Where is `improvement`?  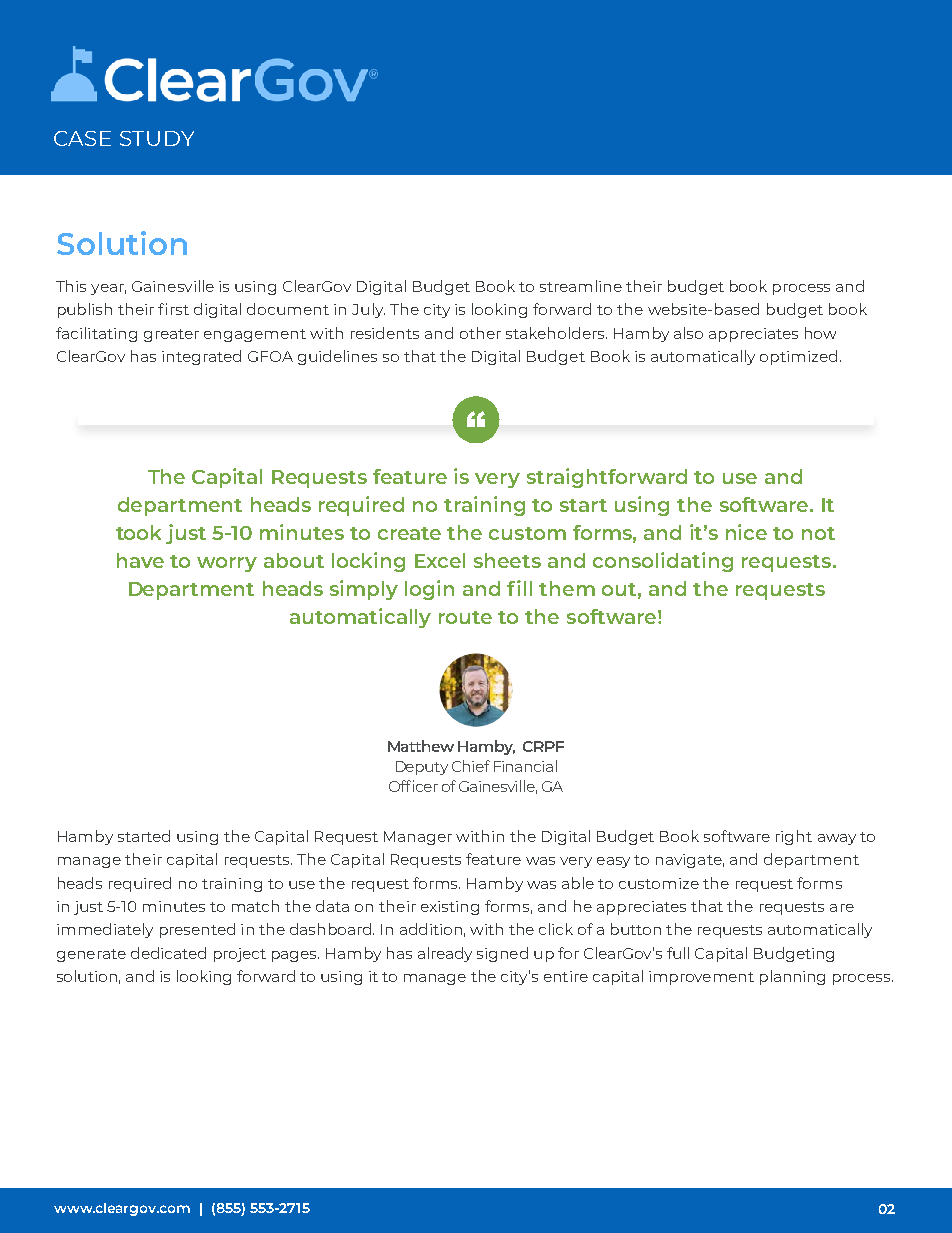
improvement is located at coordinates (701, 978).
